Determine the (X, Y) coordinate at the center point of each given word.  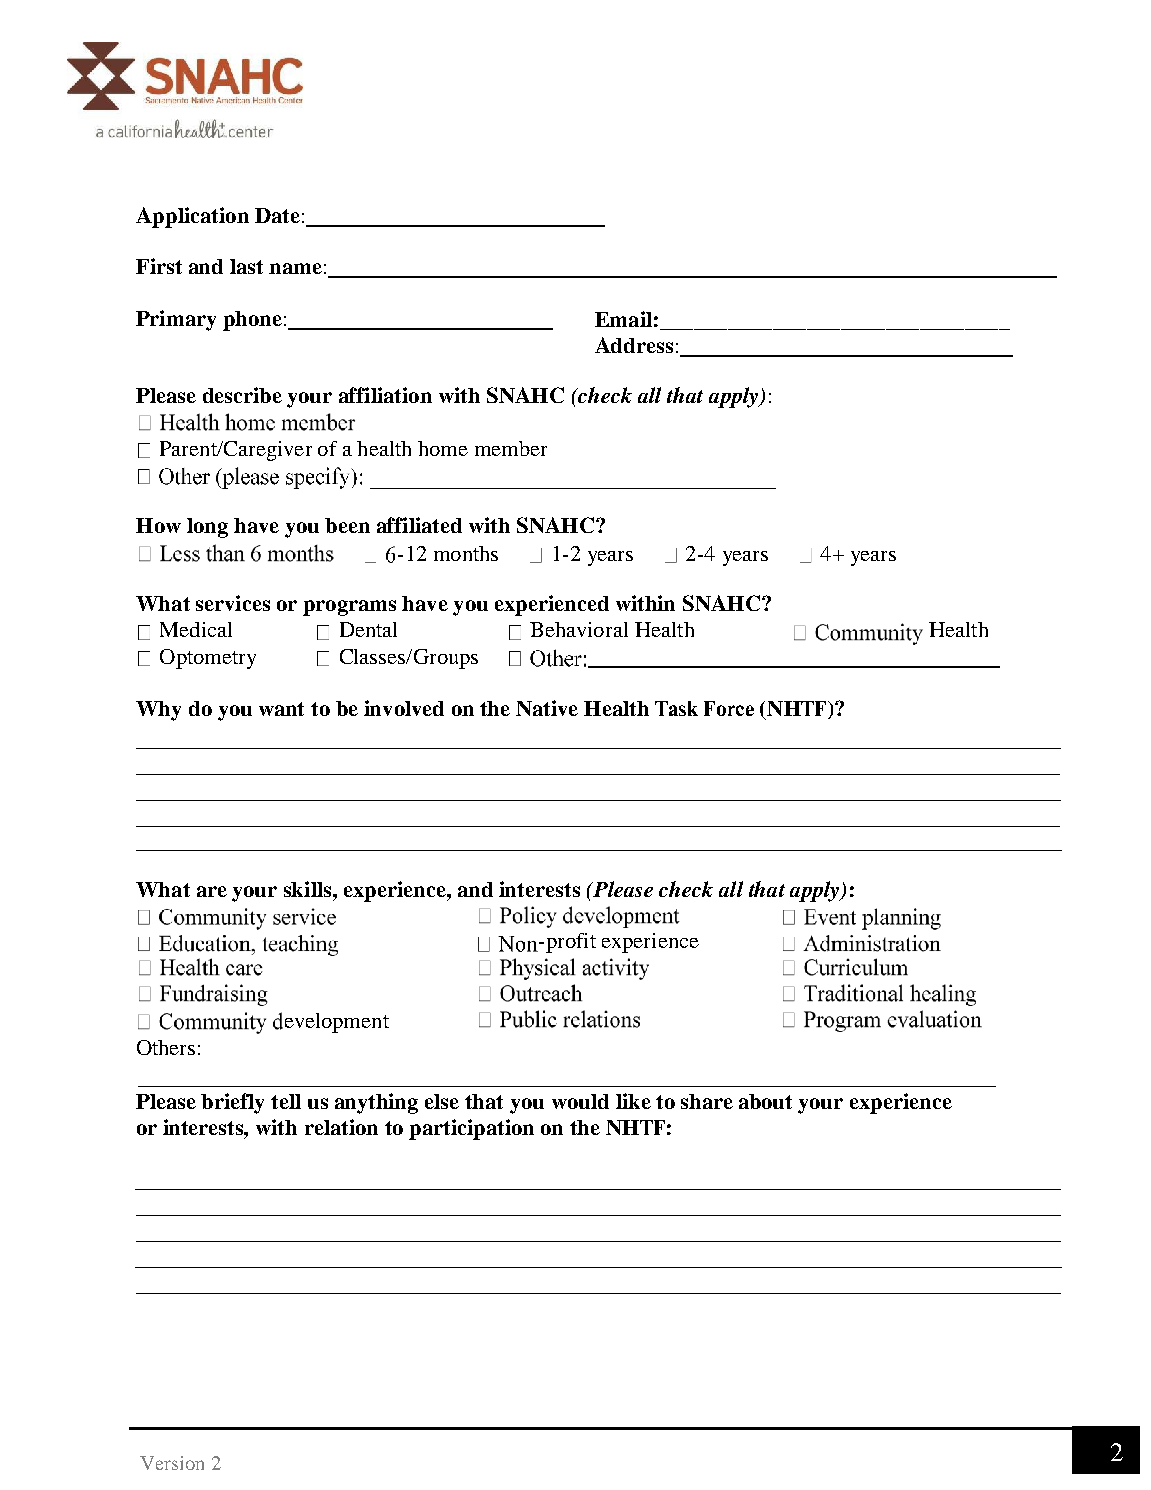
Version (172, 1463)
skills (309, 889)
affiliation (385, 395)
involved (404, 708)
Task (676, 708)
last (246, 266)
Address (634, 345)
